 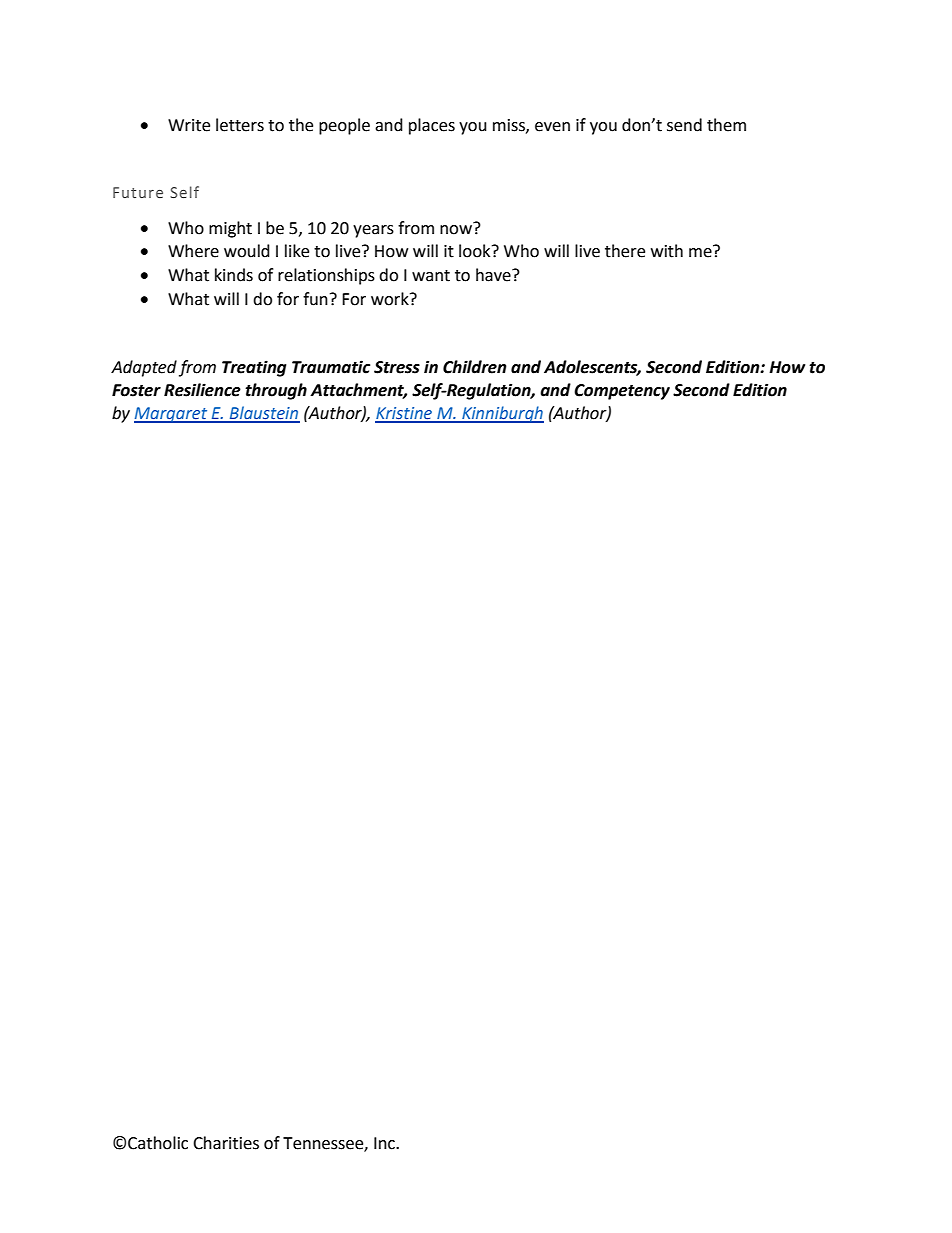 I want to click on Write, so click(x=189, y=125).
